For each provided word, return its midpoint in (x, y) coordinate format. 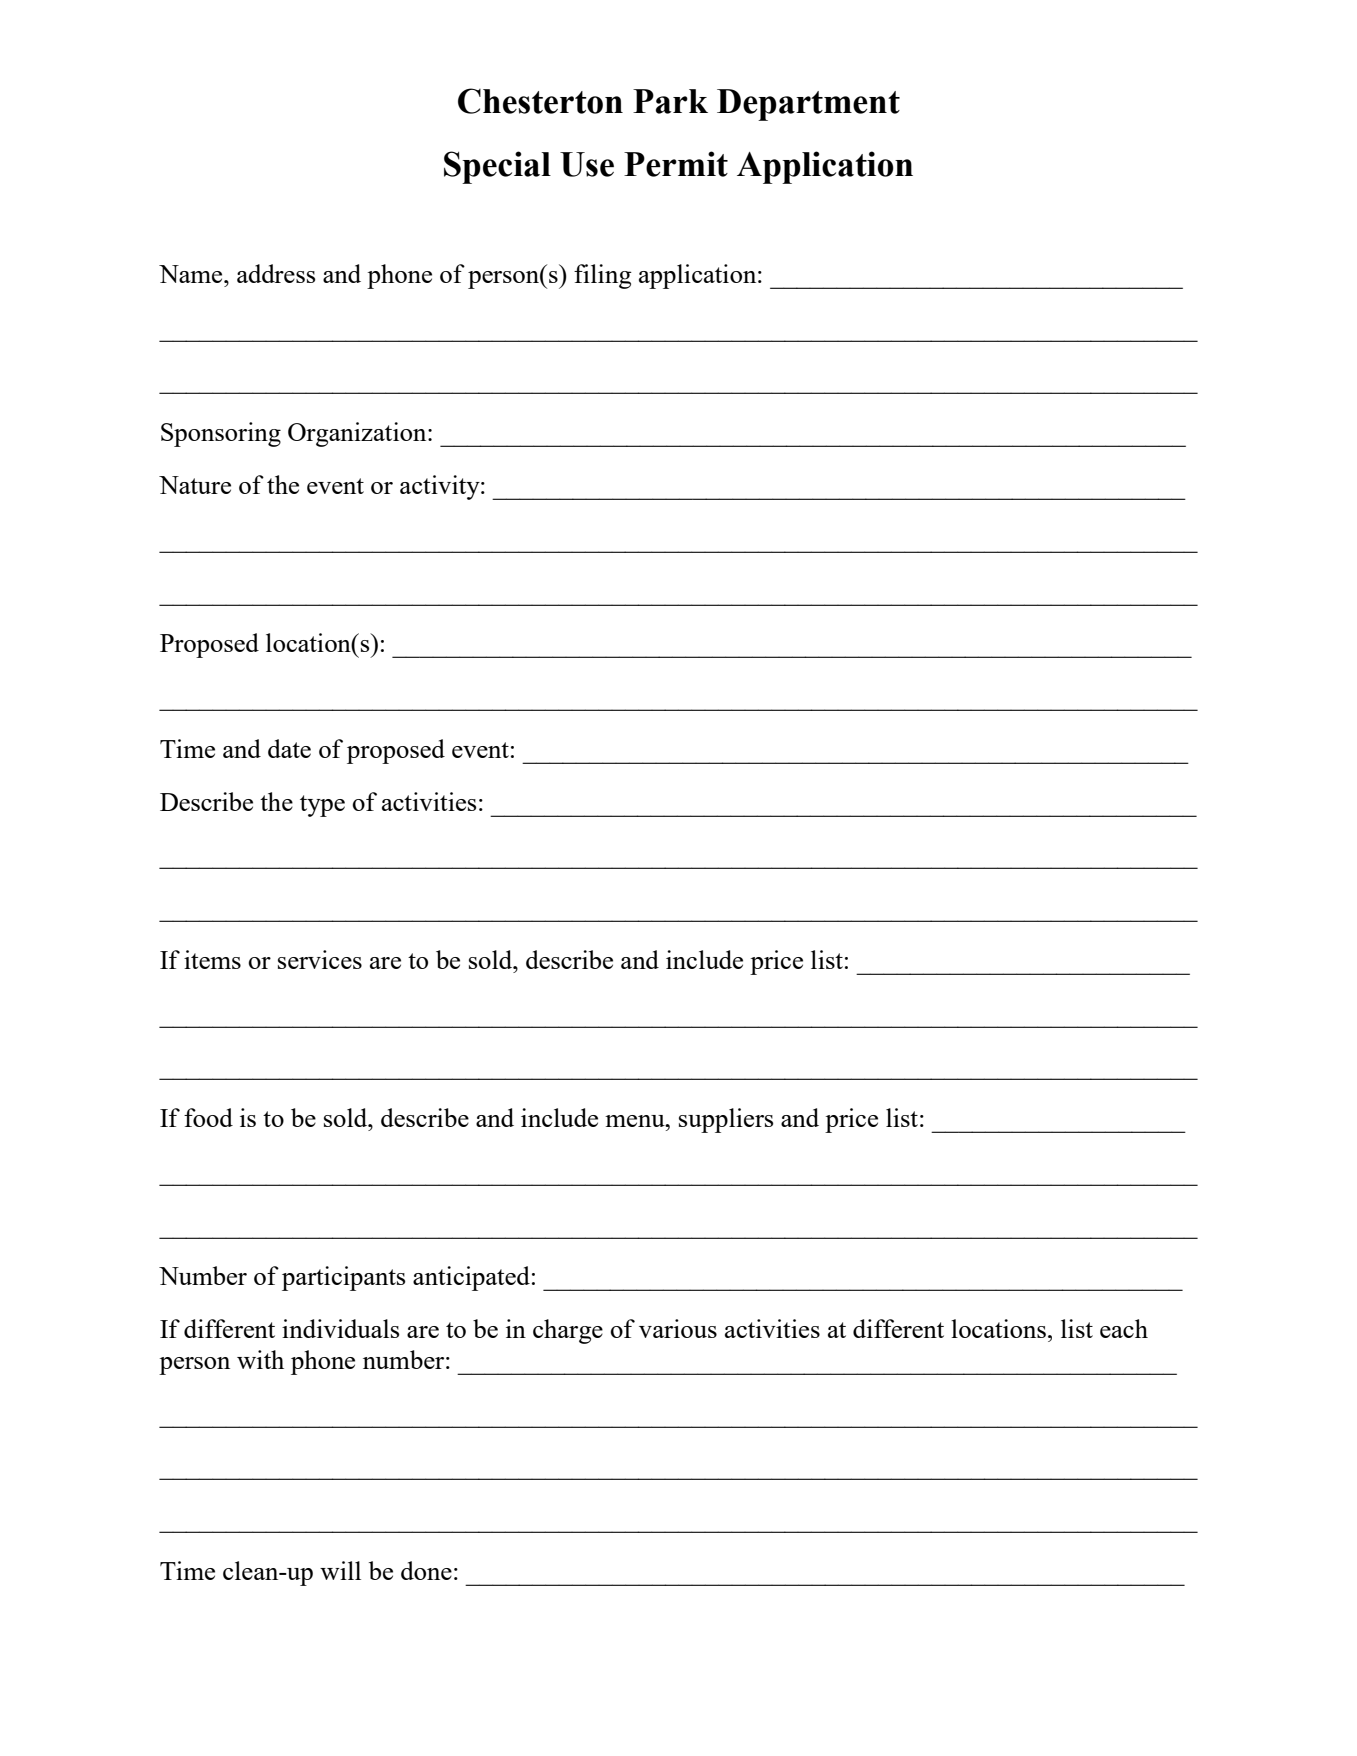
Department (808, 105)
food (208, 1117)
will (340, 1570)
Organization (358, 434)
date (289, 748)
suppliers (726, 1120)
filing (603, 276)
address (276, 273)
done (426, 1570)
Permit (676, 164)
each (1124, 1328)
